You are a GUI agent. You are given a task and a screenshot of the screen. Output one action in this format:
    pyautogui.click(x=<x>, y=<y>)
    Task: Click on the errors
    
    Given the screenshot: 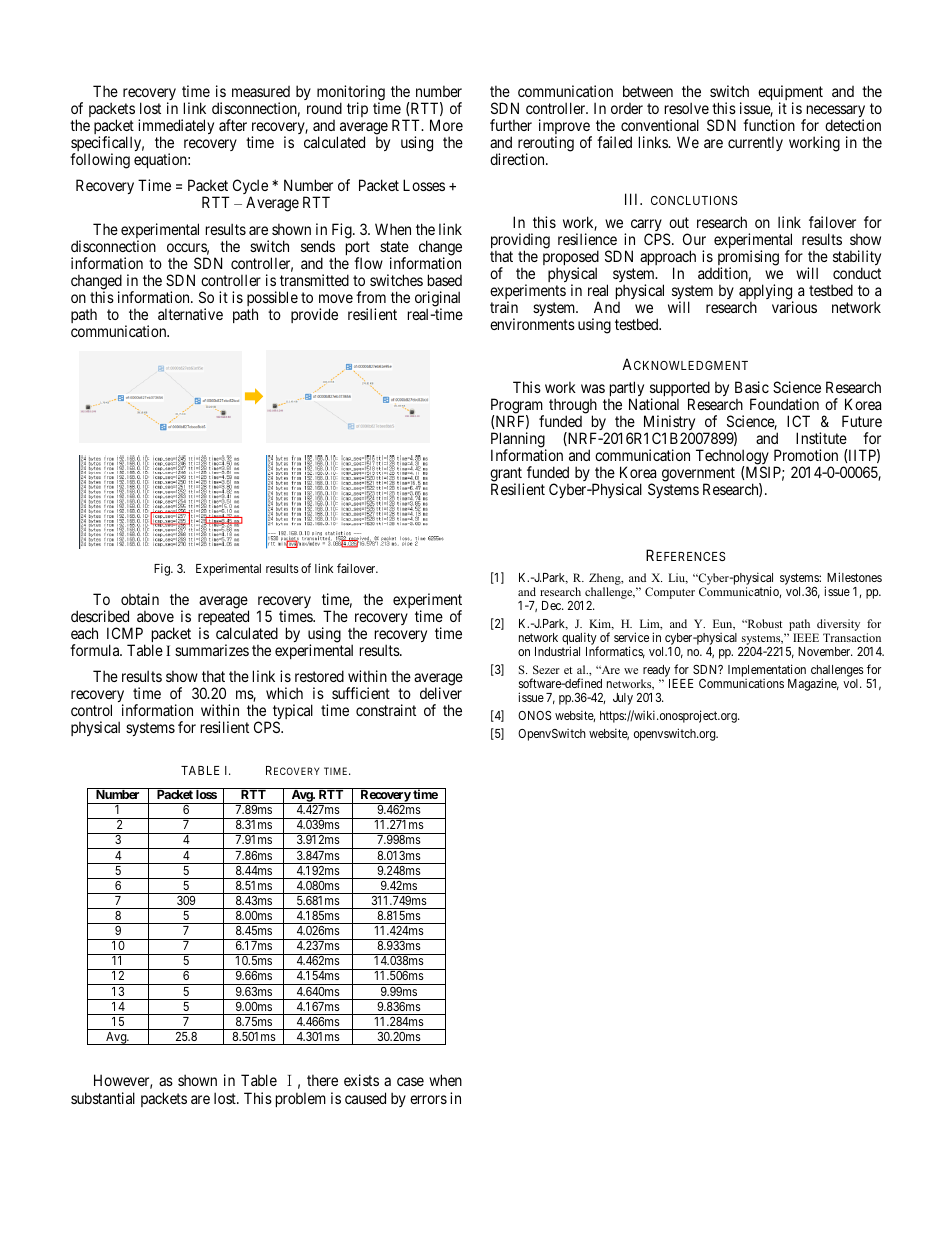 What is the action you would take?
    pyautogui.click(x=428, y=1099)
